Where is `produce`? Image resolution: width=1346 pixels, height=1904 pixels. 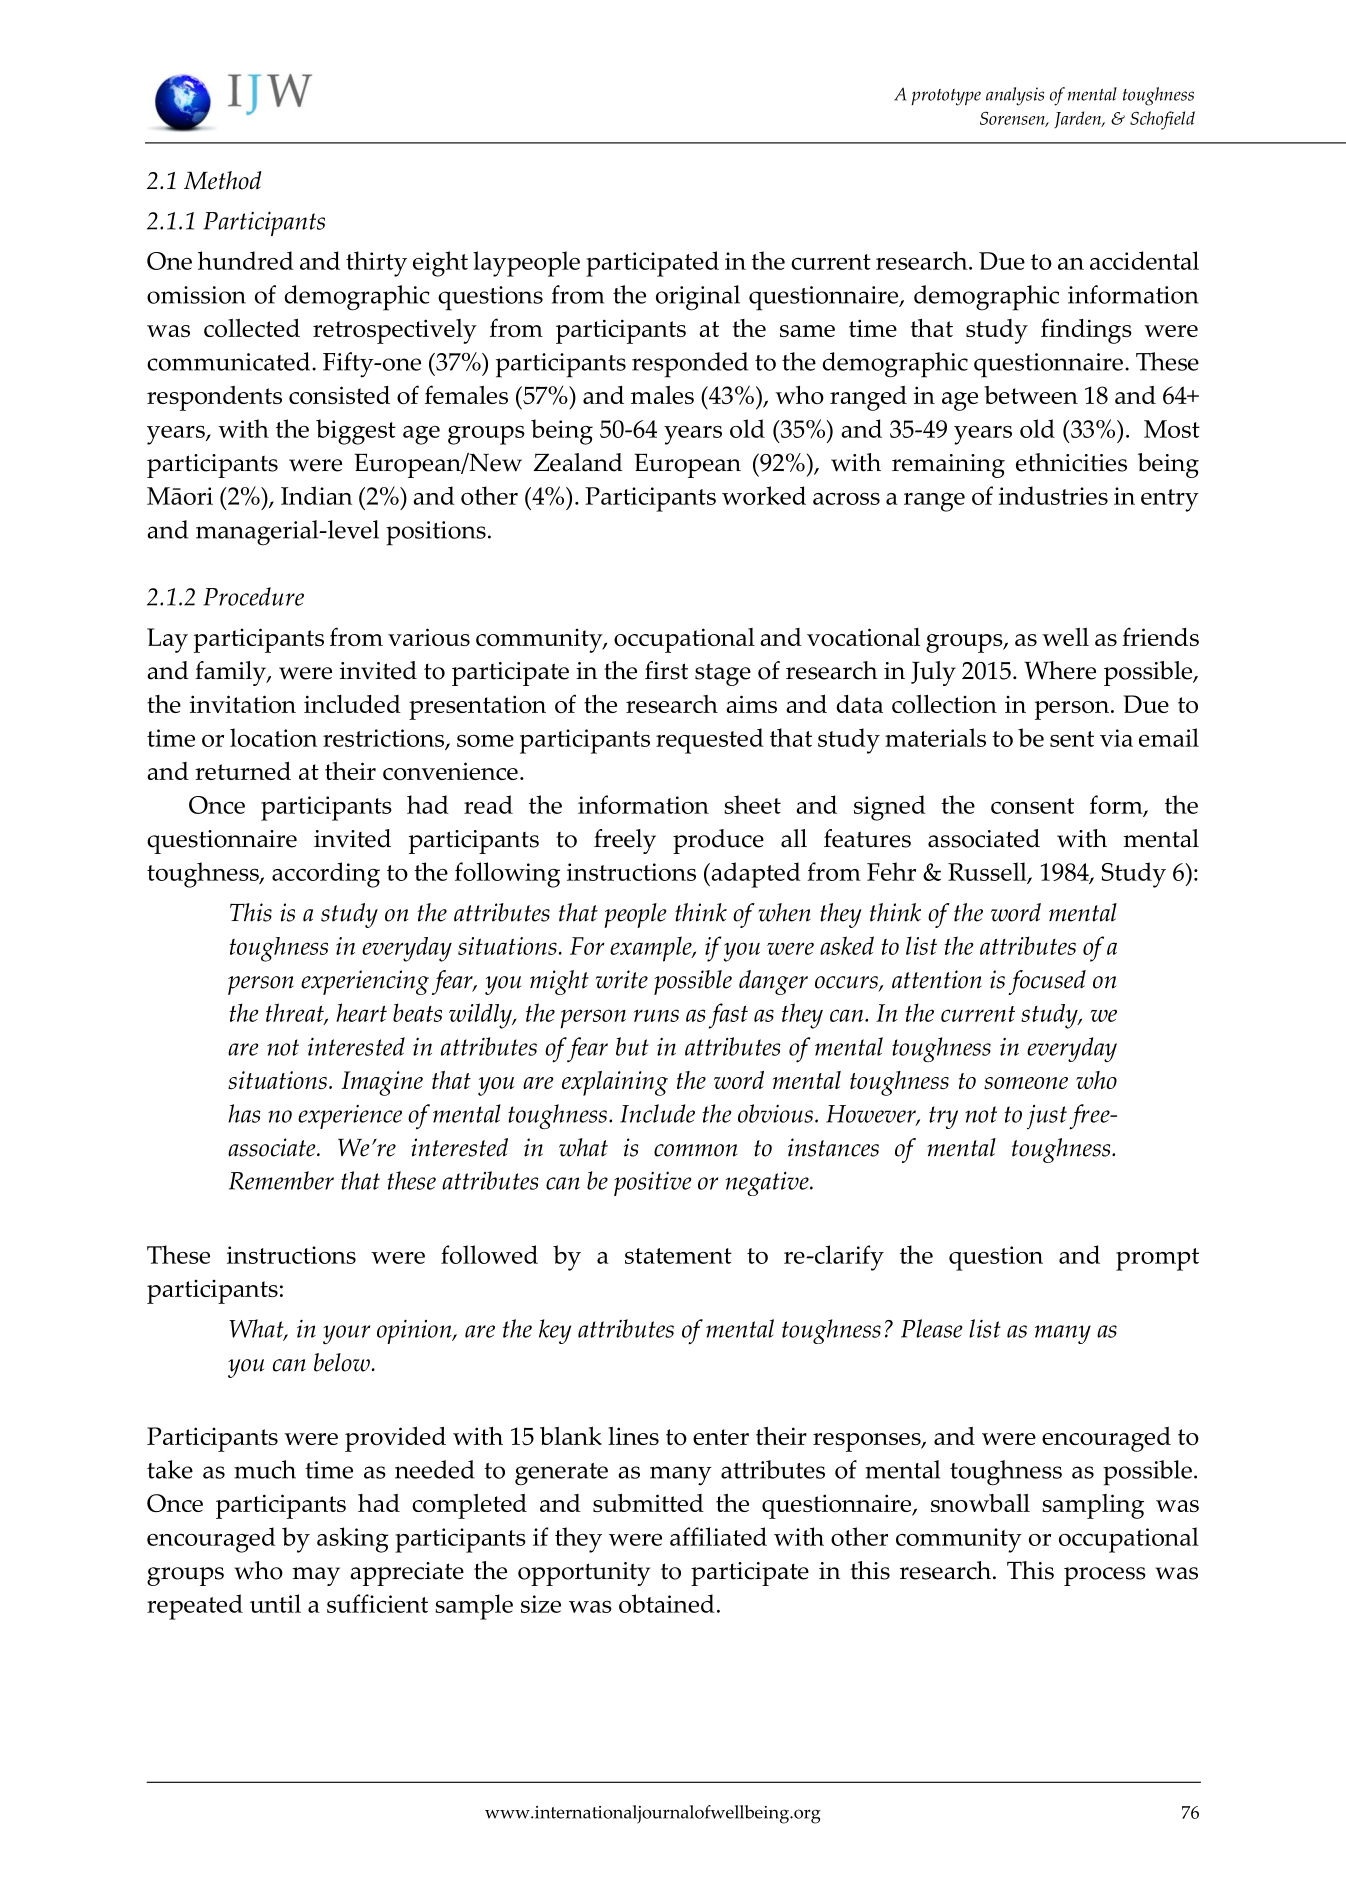
produce is located at coordinates (718, 841).
